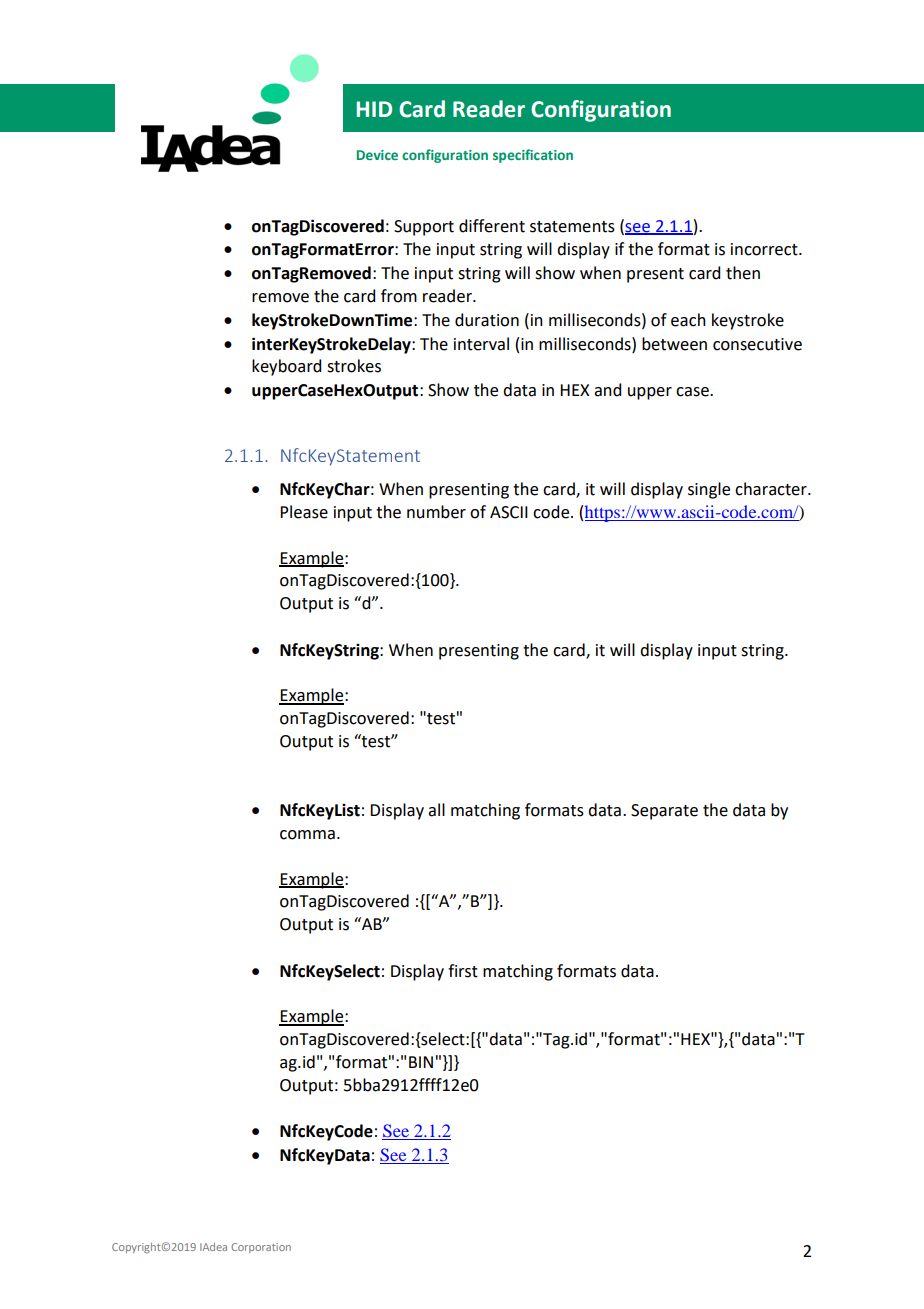 This screenshot has width=924, height=1309. What do you see at coordinates (664, 812) in the screenshot?
I see `Separate` at bounding box center [664, 812].
